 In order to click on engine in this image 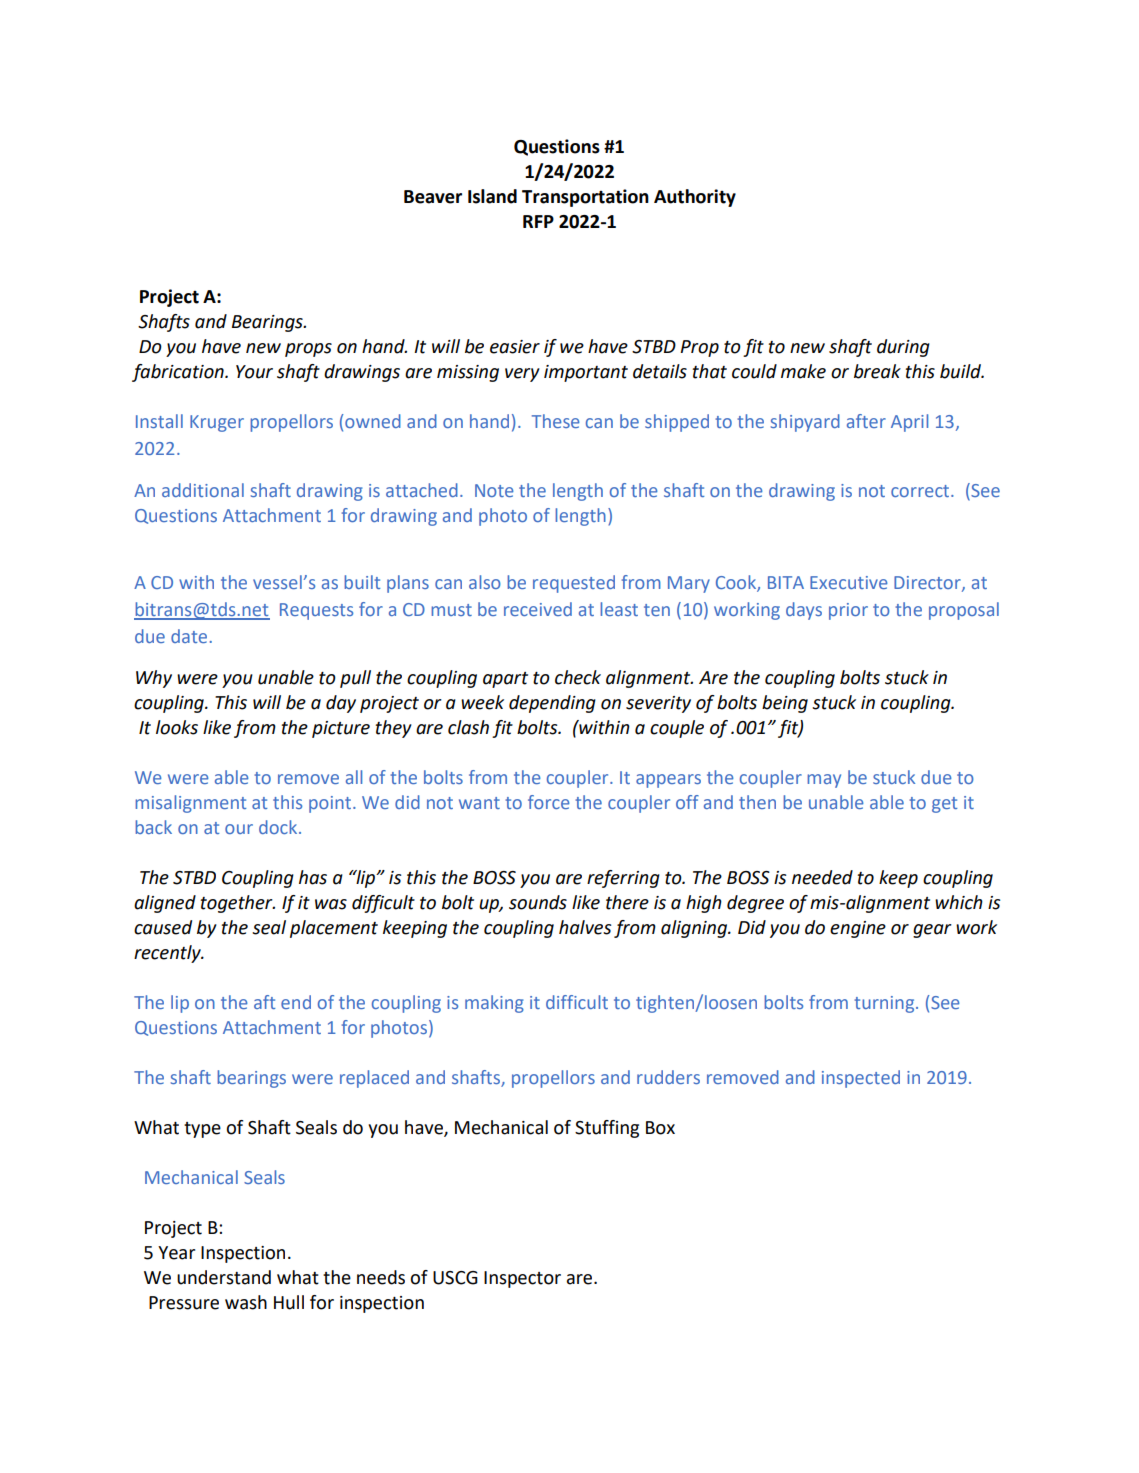, I will do `click(858, 929)`.
